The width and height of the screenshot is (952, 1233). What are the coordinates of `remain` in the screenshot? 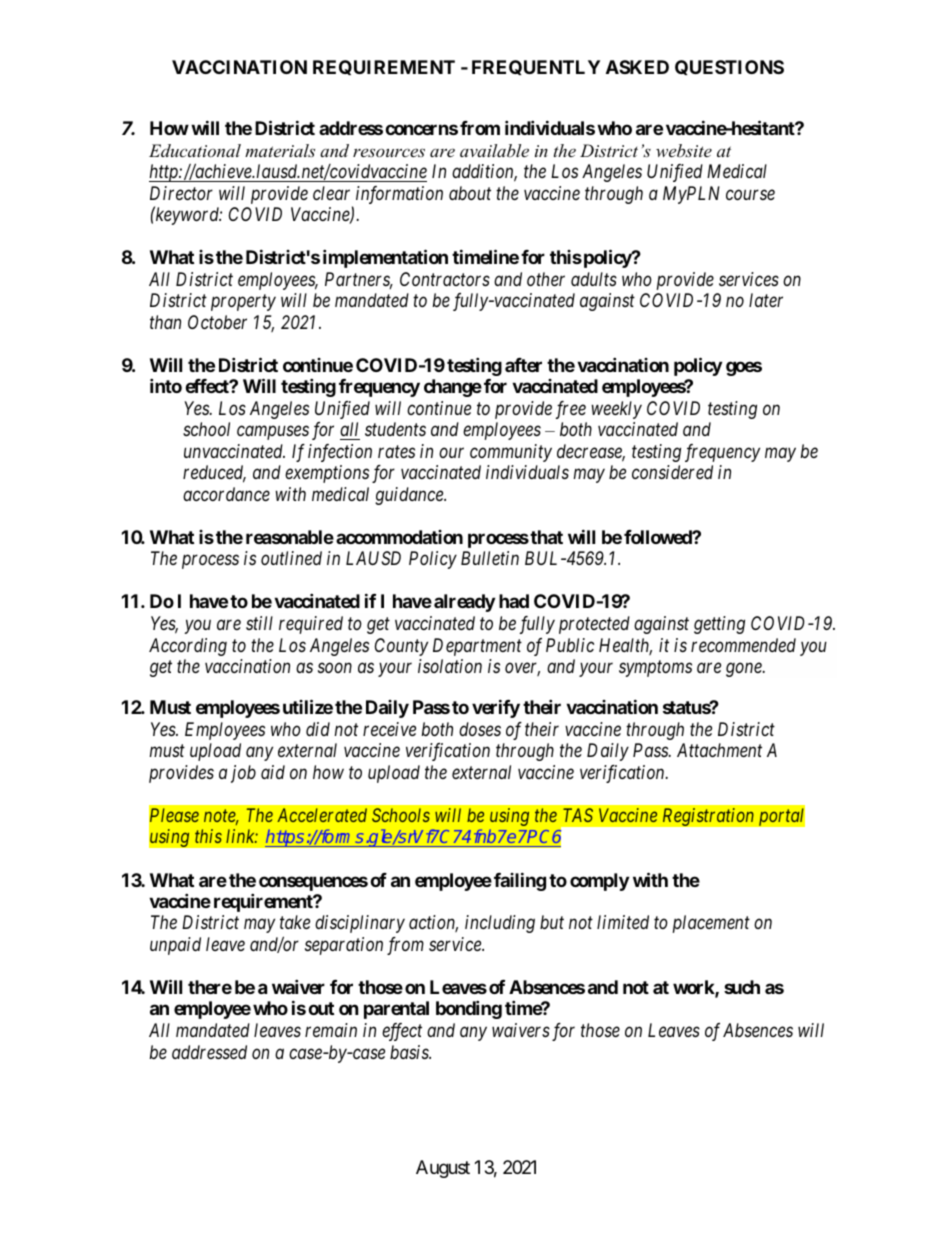 It's located at (331, 1030).
